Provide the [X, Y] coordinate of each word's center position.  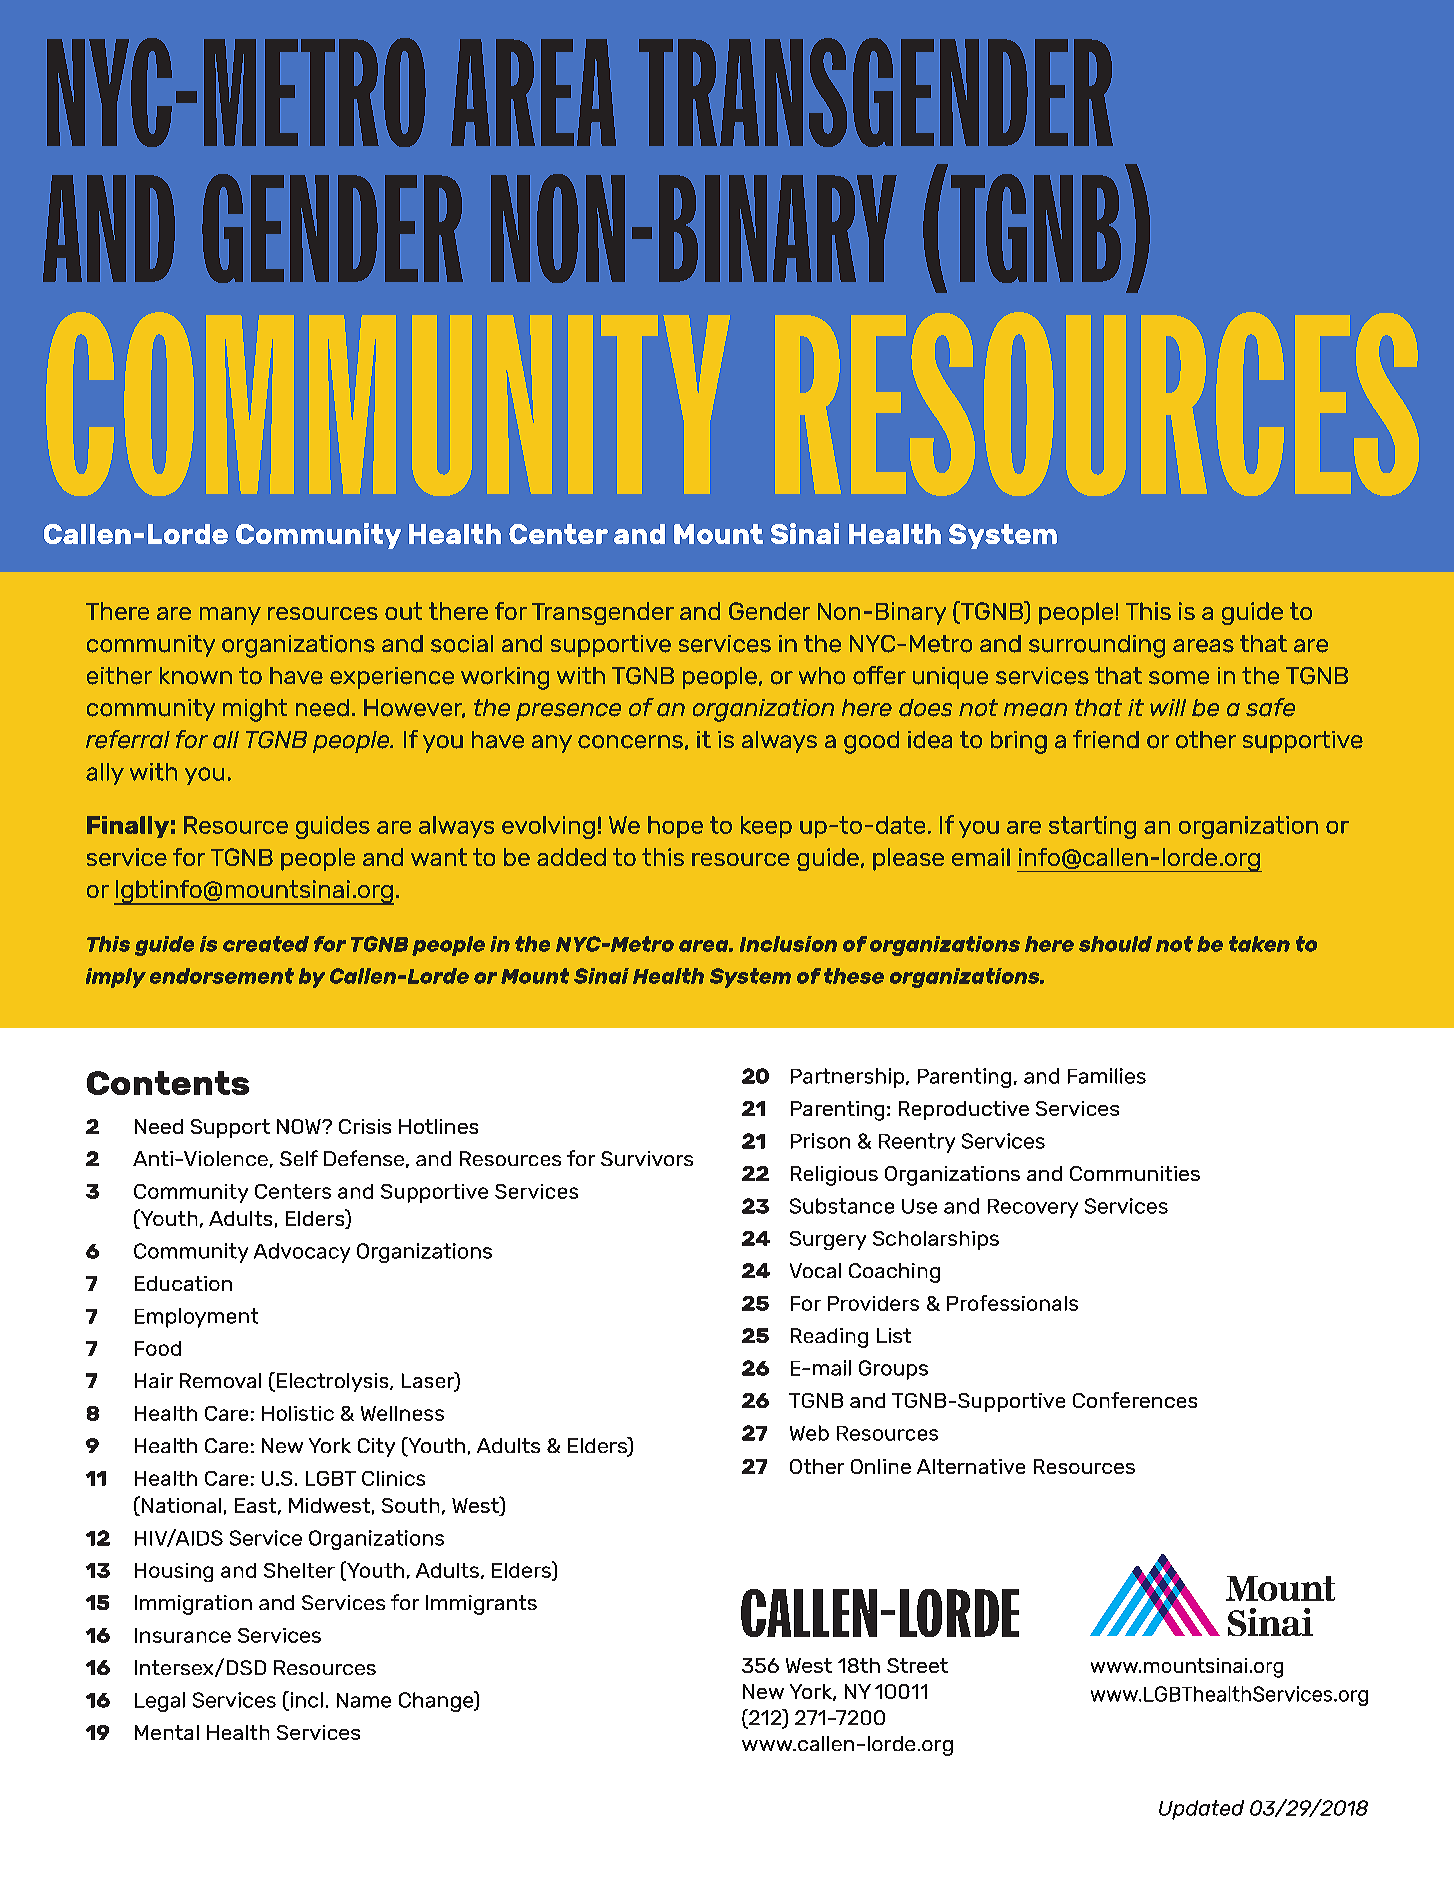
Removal [220, 1380]
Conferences [1135, 1400]
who [822, 676]
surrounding [1097, 646]
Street [917, 1665]
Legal [160, 1702]
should [1115, 944]
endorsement [222, 976]
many [230, 616]
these [854, 976]
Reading [829, 1338]
